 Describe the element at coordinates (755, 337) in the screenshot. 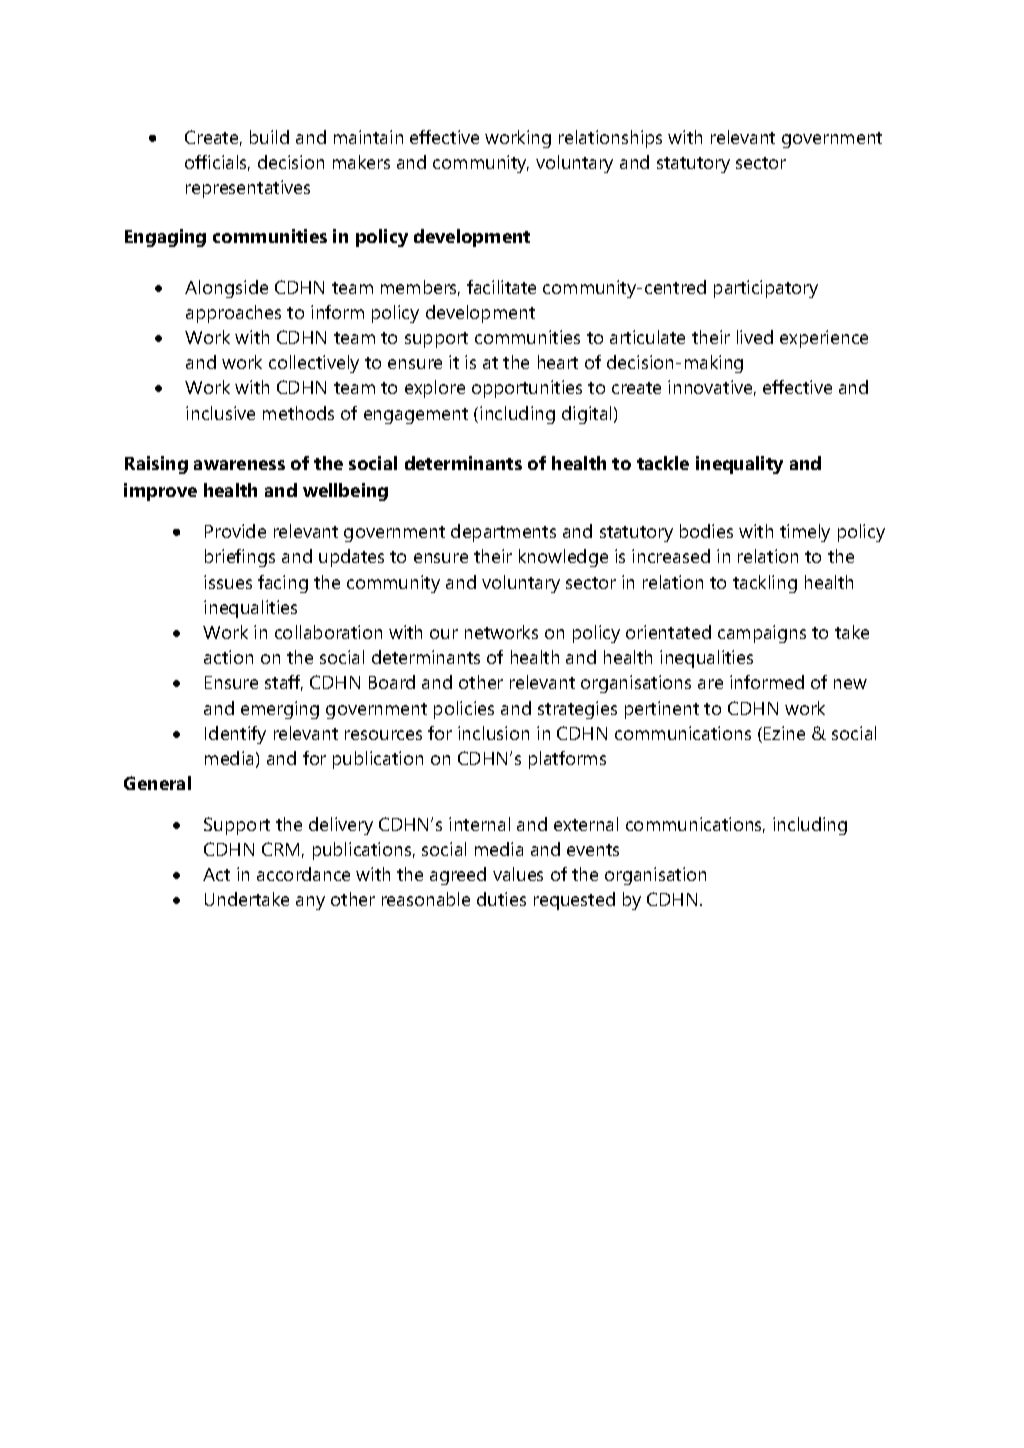

I see `lived` at that location.
